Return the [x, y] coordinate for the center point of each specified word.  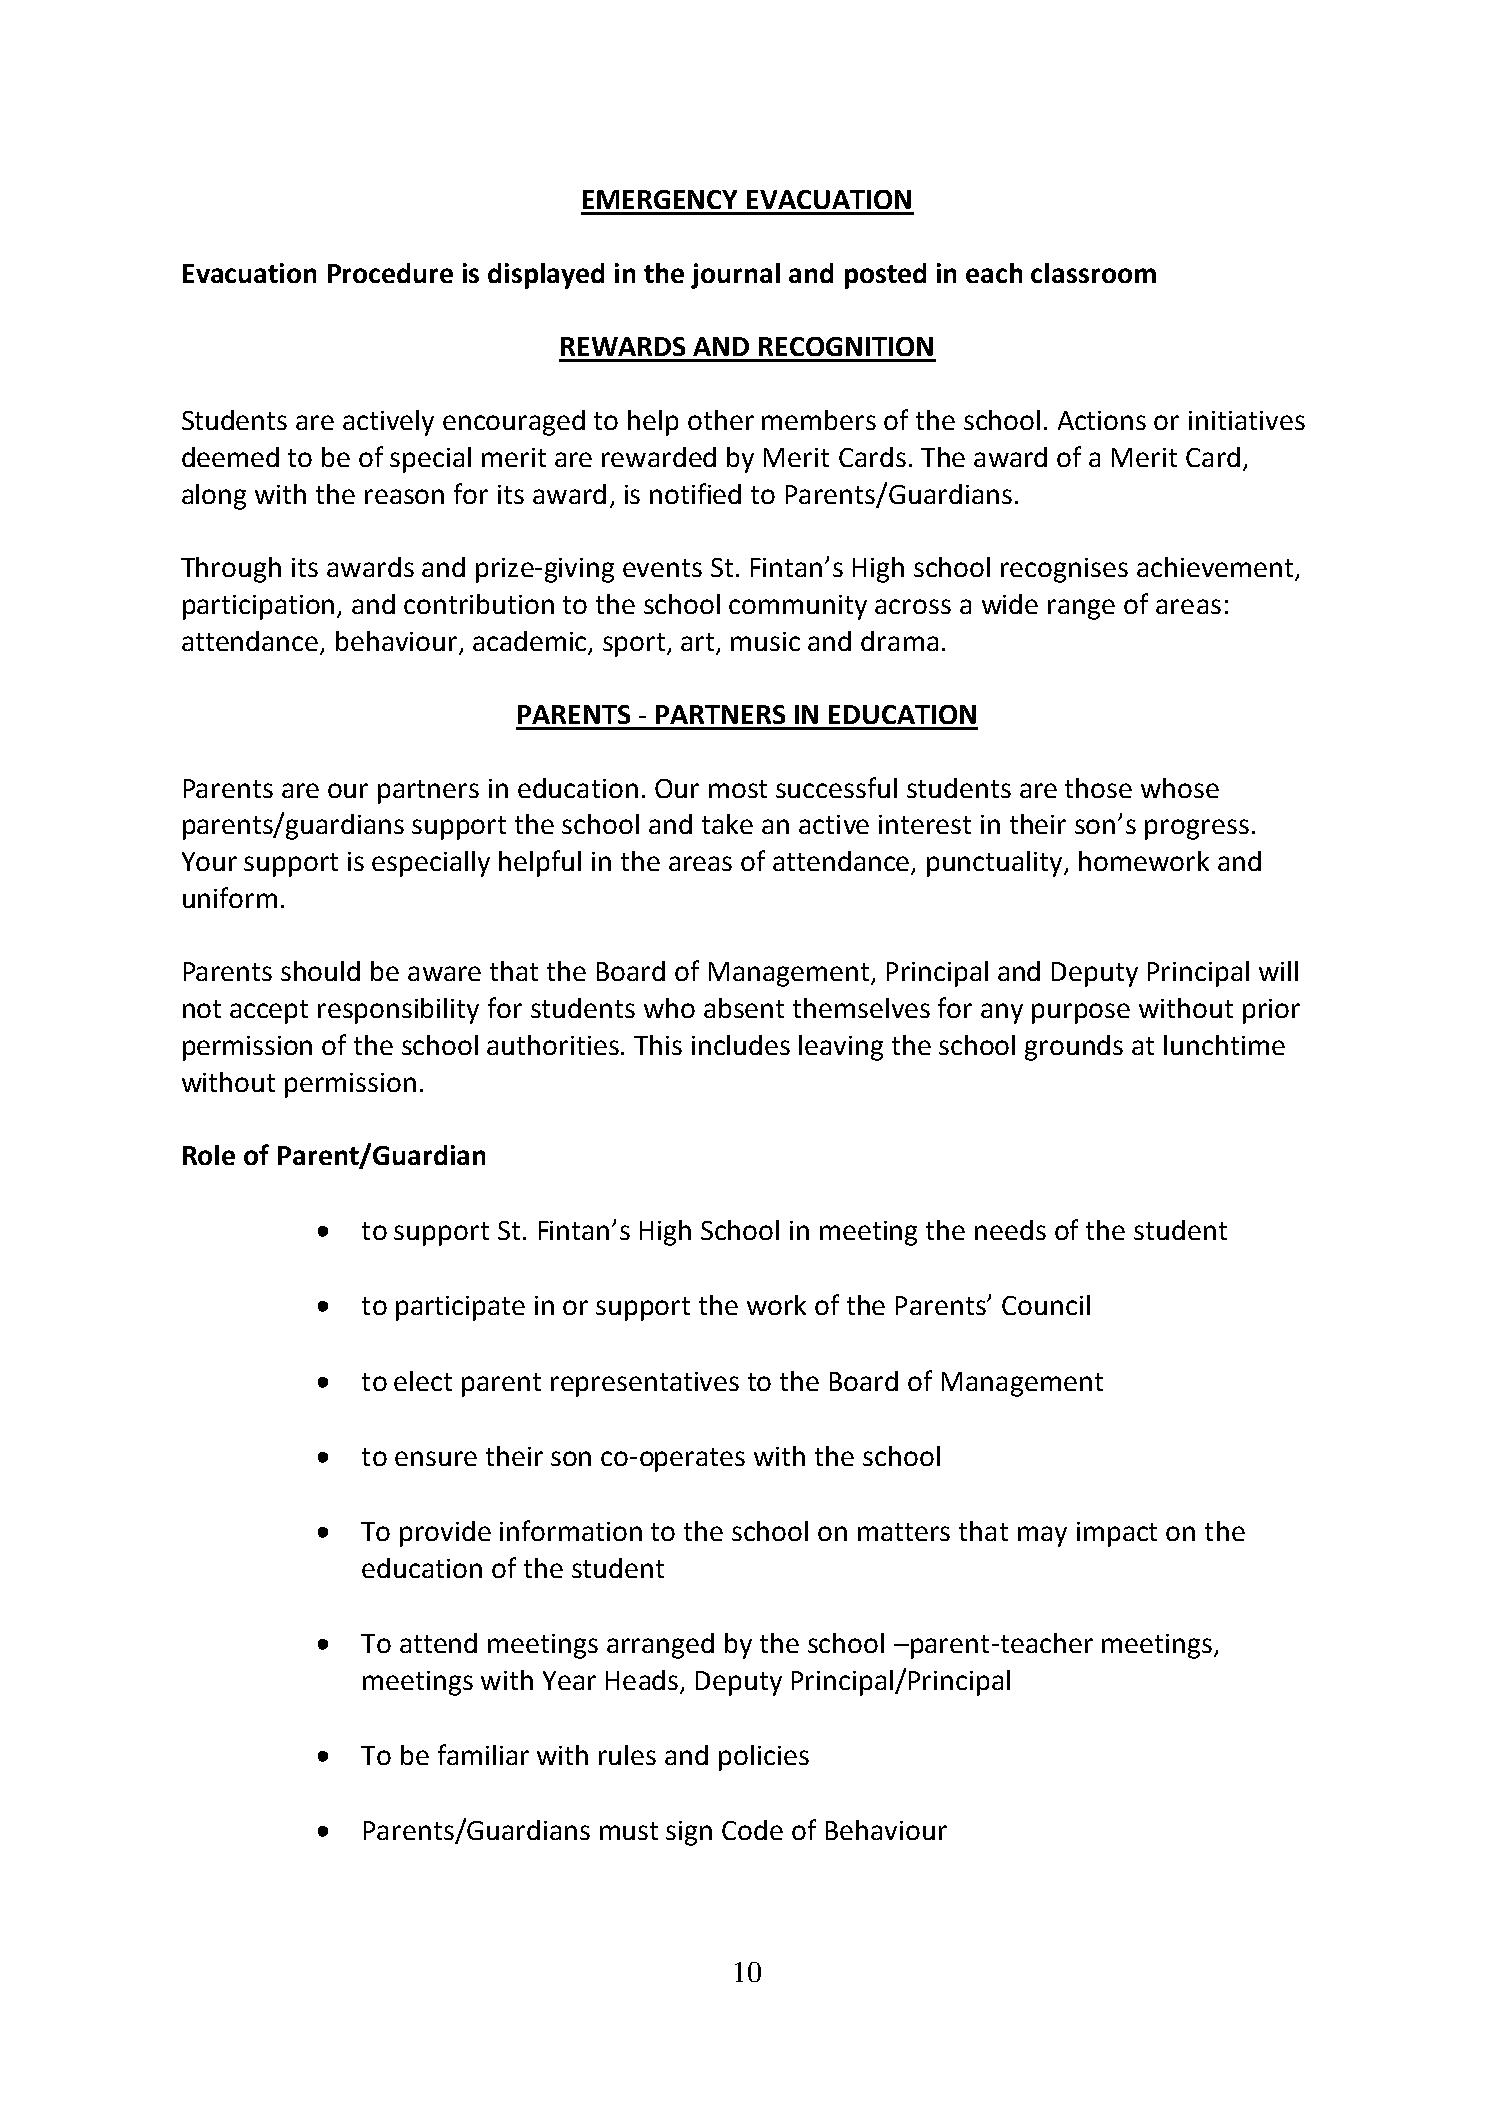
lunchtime [1224, 1045]
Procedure [390, 273]
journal [735, 276]
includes [741, 1045]
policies [764, 1758]
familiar [483, 1754]
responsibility [398, 1011]
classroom [1093, 273]
